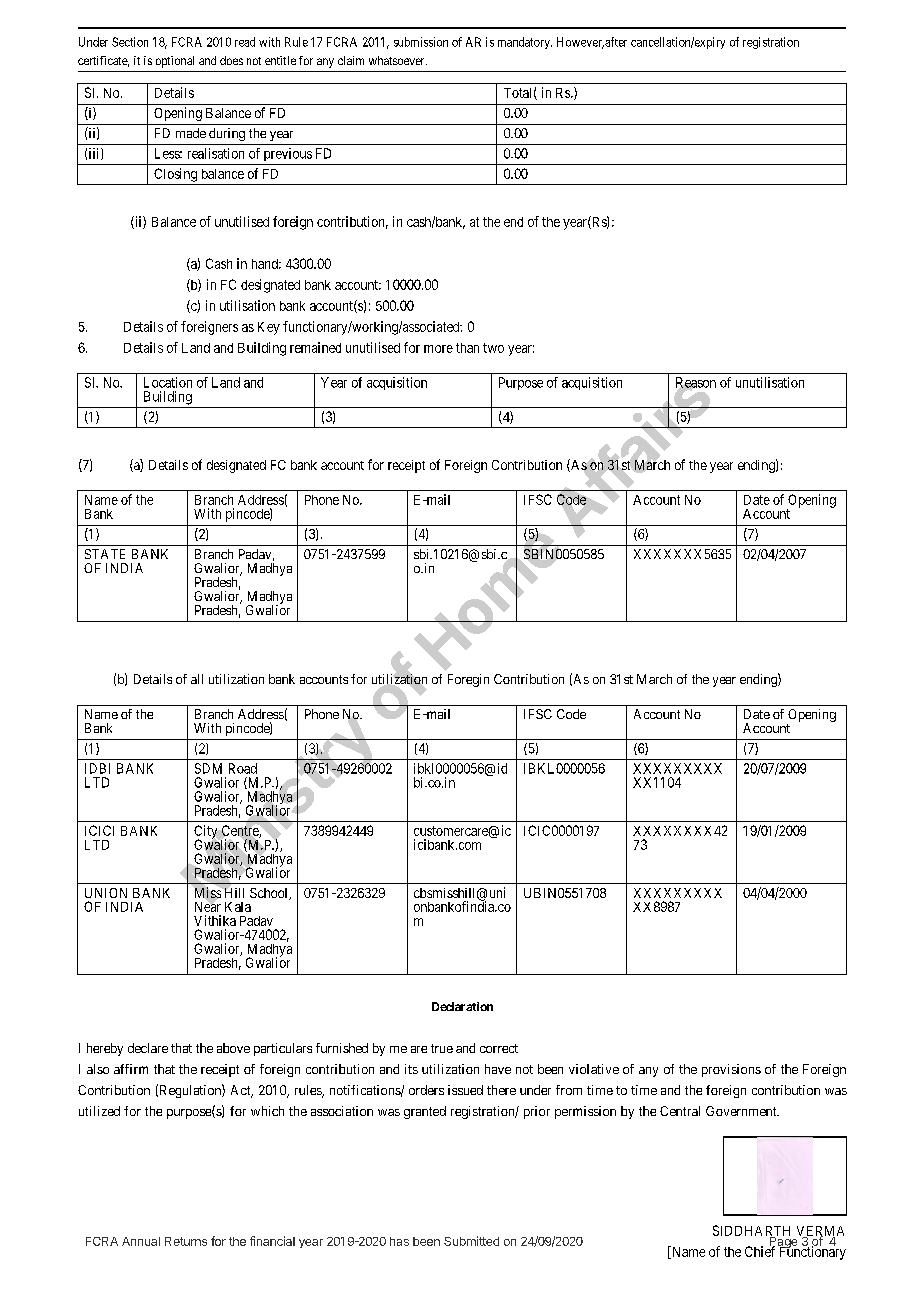 This document has width=924, height=1308. Describe the element at coordinates (731, 1070) in the document. I see `provisions` at that location.
